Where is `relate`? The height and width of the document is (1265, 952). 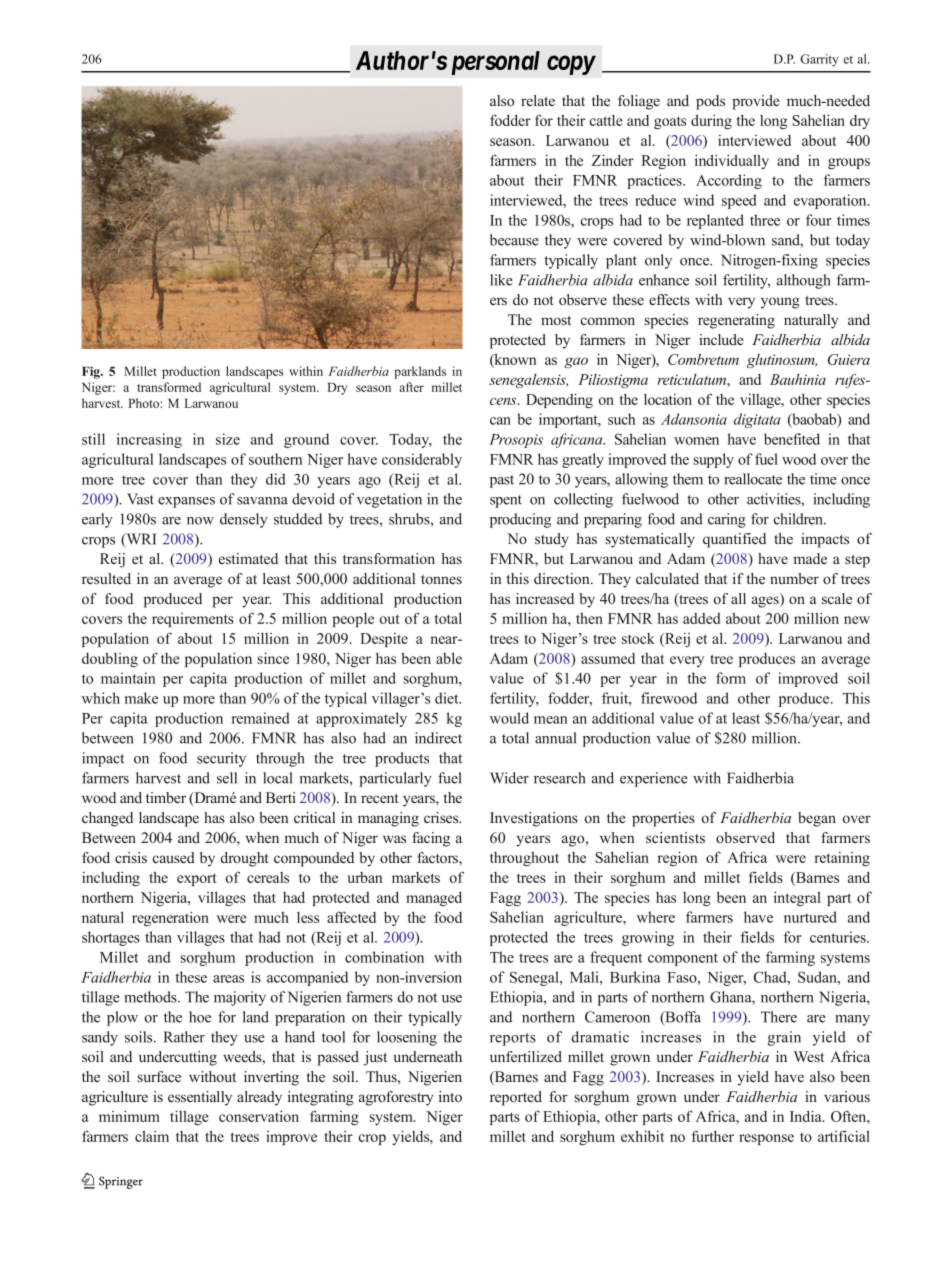
relate is located at coordinates (538, 100).
